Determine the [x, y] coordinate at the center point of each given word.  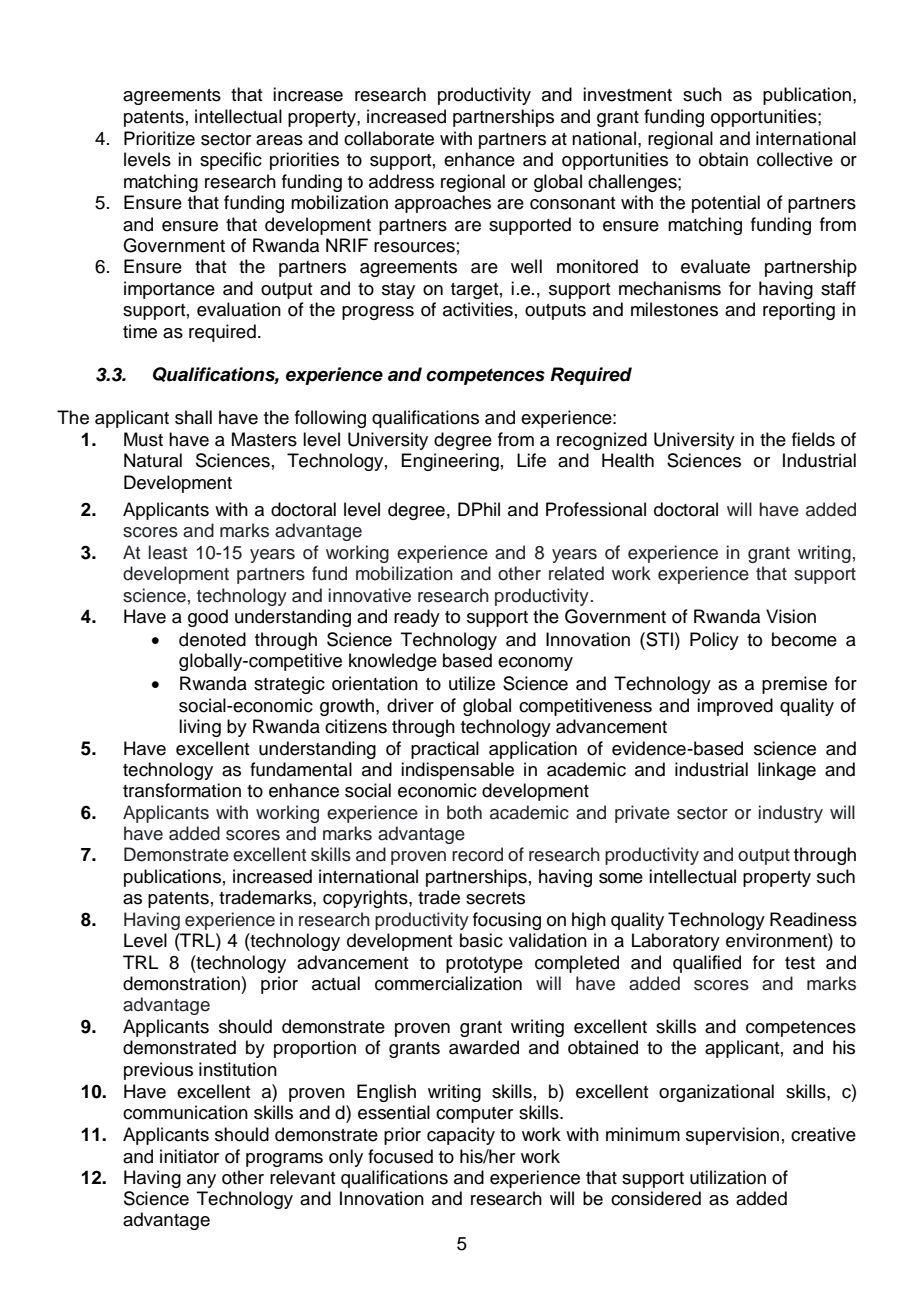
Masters [264, 439]
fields [813, 439]
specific [231, 161]
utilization [728, 1177]
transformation [182, 790]
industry [791, 814]
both [464, 812]
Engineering [450, 462]
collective [795, 159]
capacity [461, 1136]
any [201, 1181]
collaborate [389, 138]
